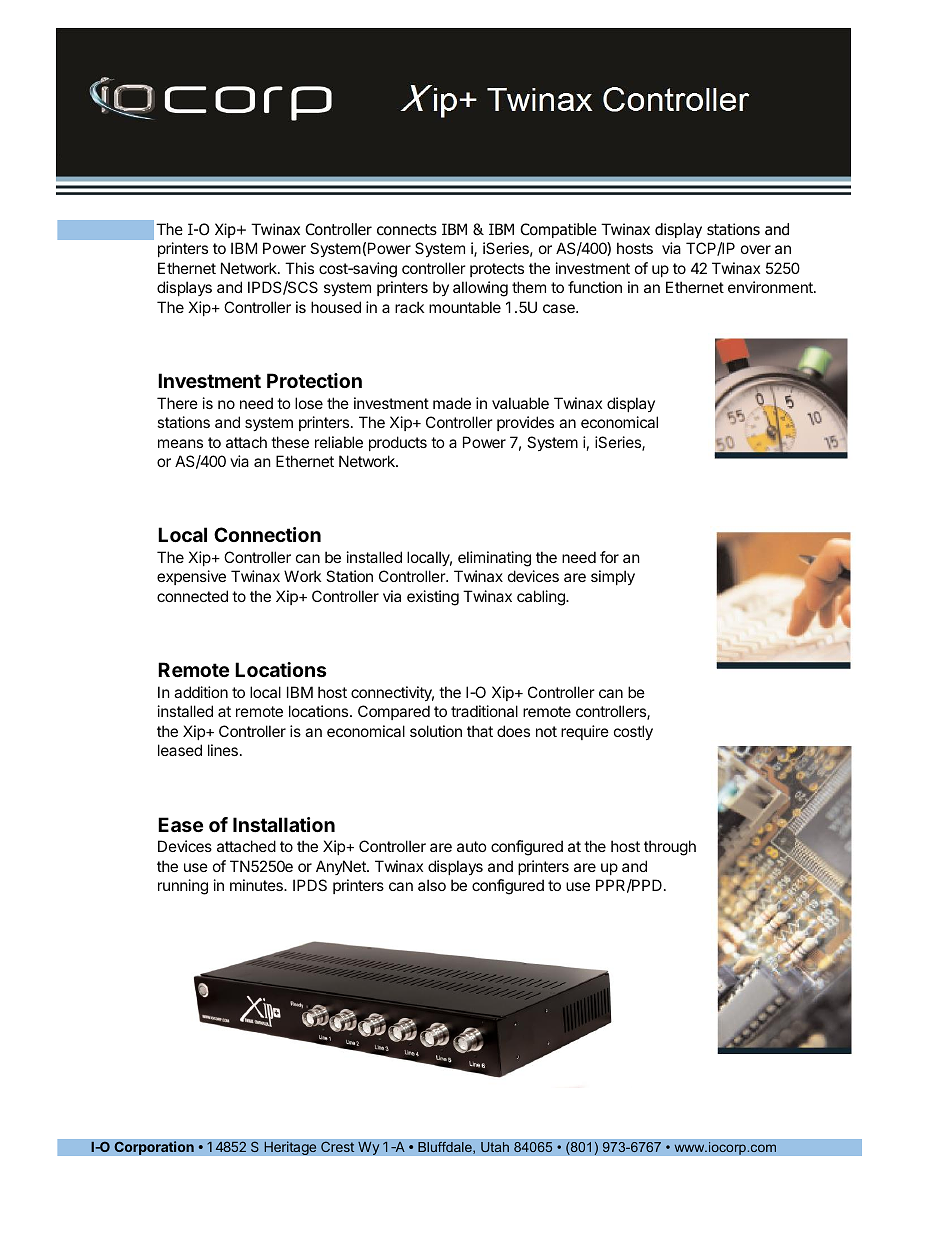  Describe the element at coordinates (609, 557) in the page. I see `for` at that location.
